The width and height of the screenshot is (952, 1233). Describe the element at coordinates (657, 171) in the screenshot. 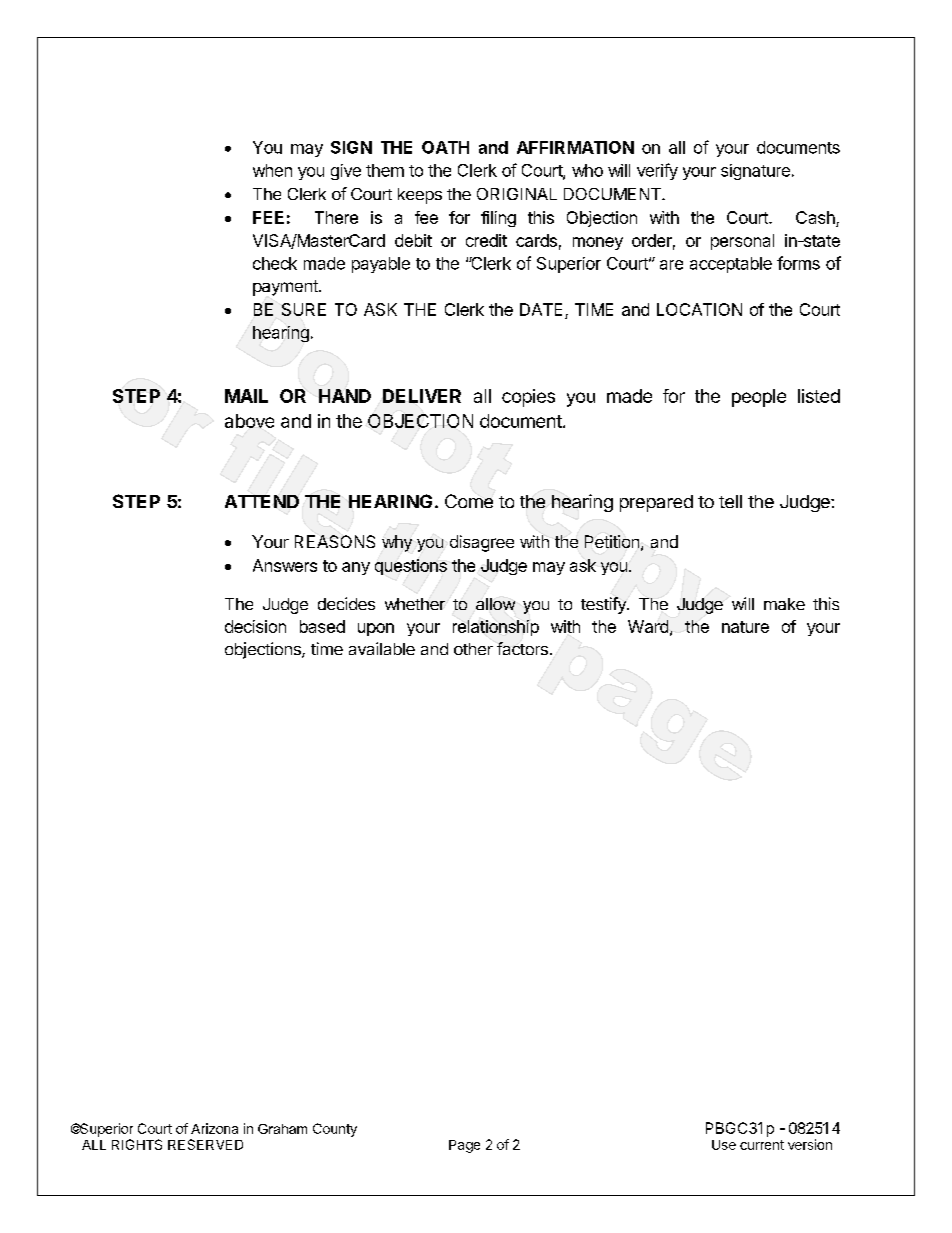

I see `verify` at that location.
